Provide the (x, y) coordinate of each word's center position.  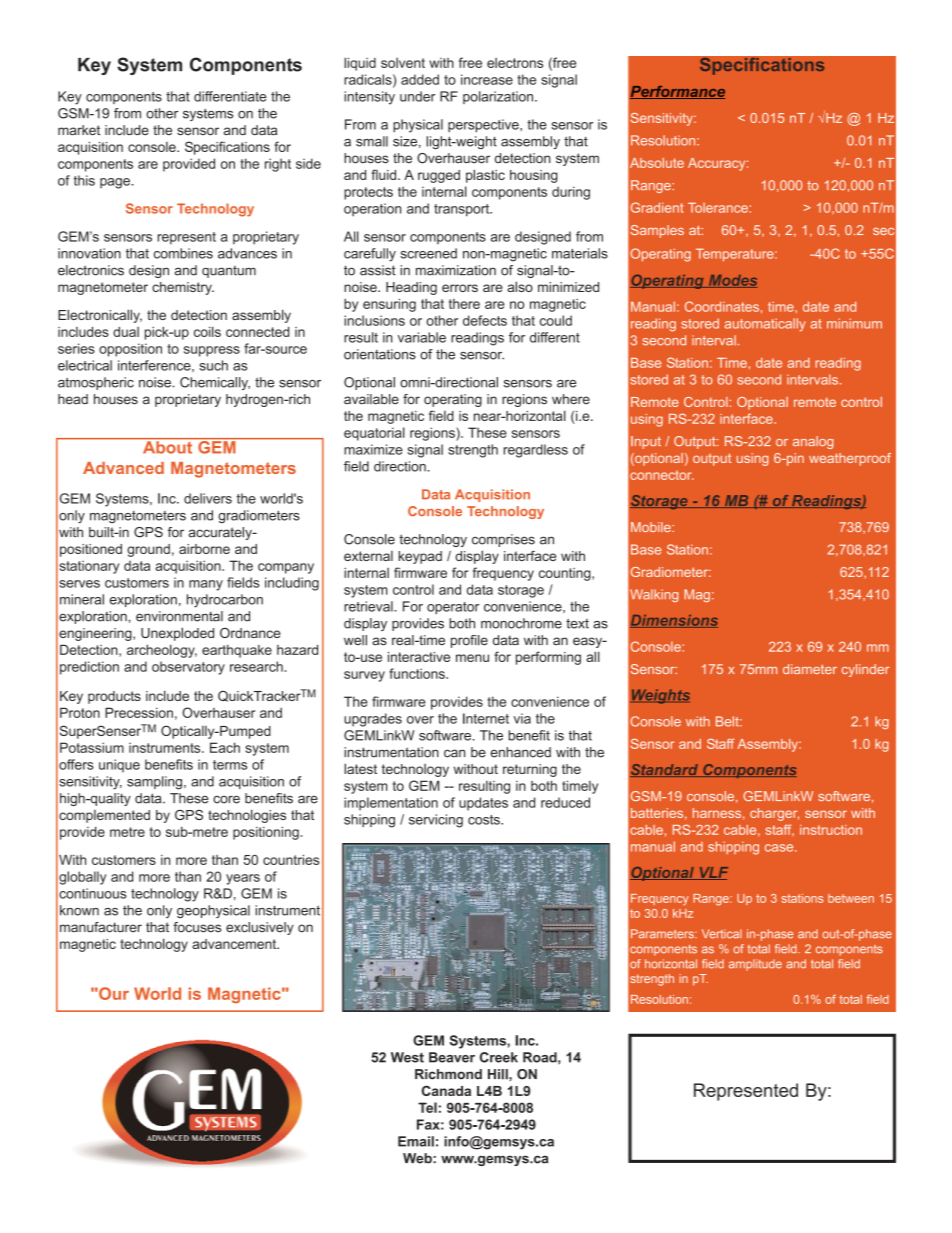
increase (487, 79)
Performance (677, 92)
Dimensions (674, 621)
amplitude (755, 965)
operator (453, 608)
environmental (179, 616)
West (407, 1057)
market (79, 130)
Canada (446, 1090)
